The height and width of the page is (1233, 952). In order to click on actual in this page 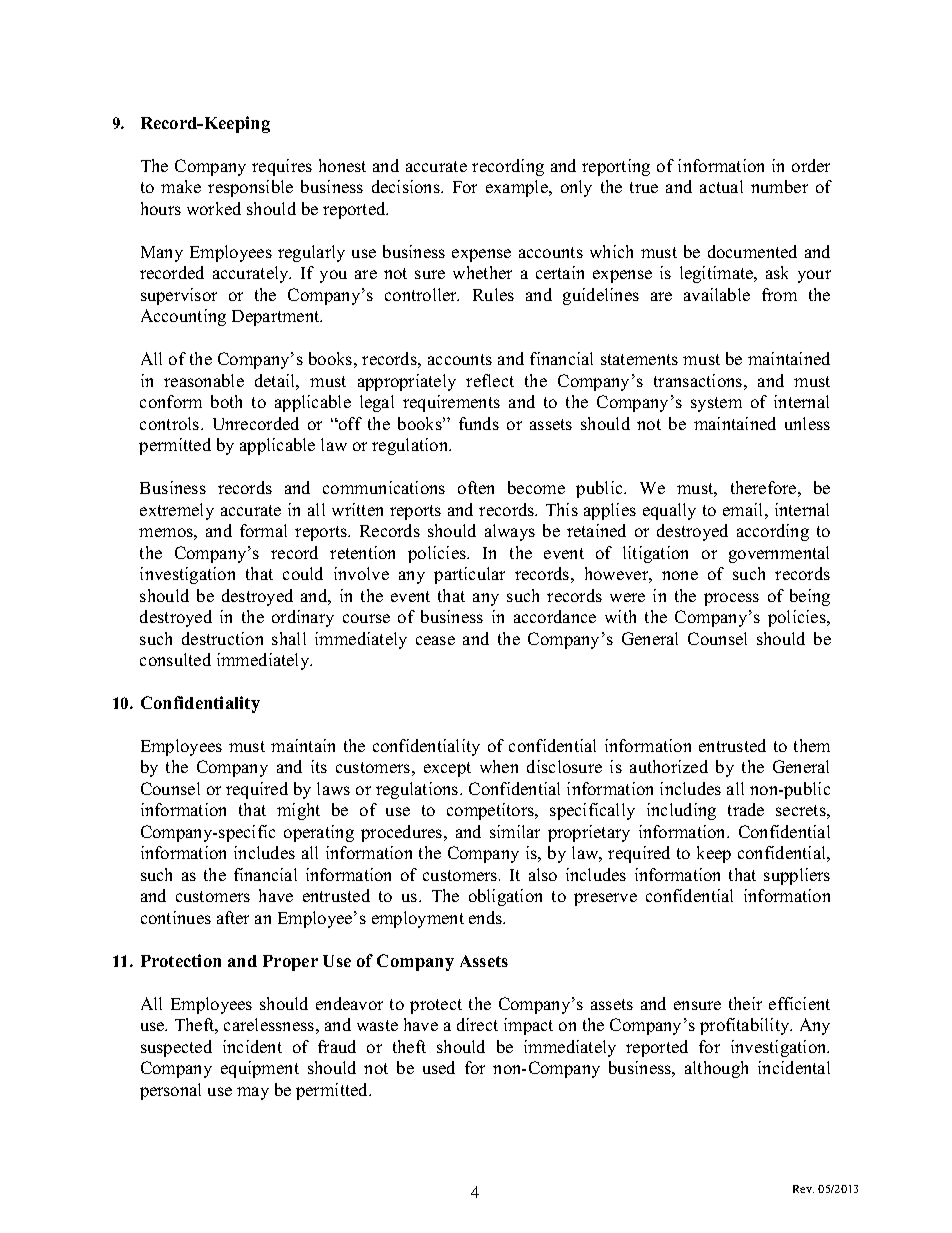, I will do `click(721, 186)`.
